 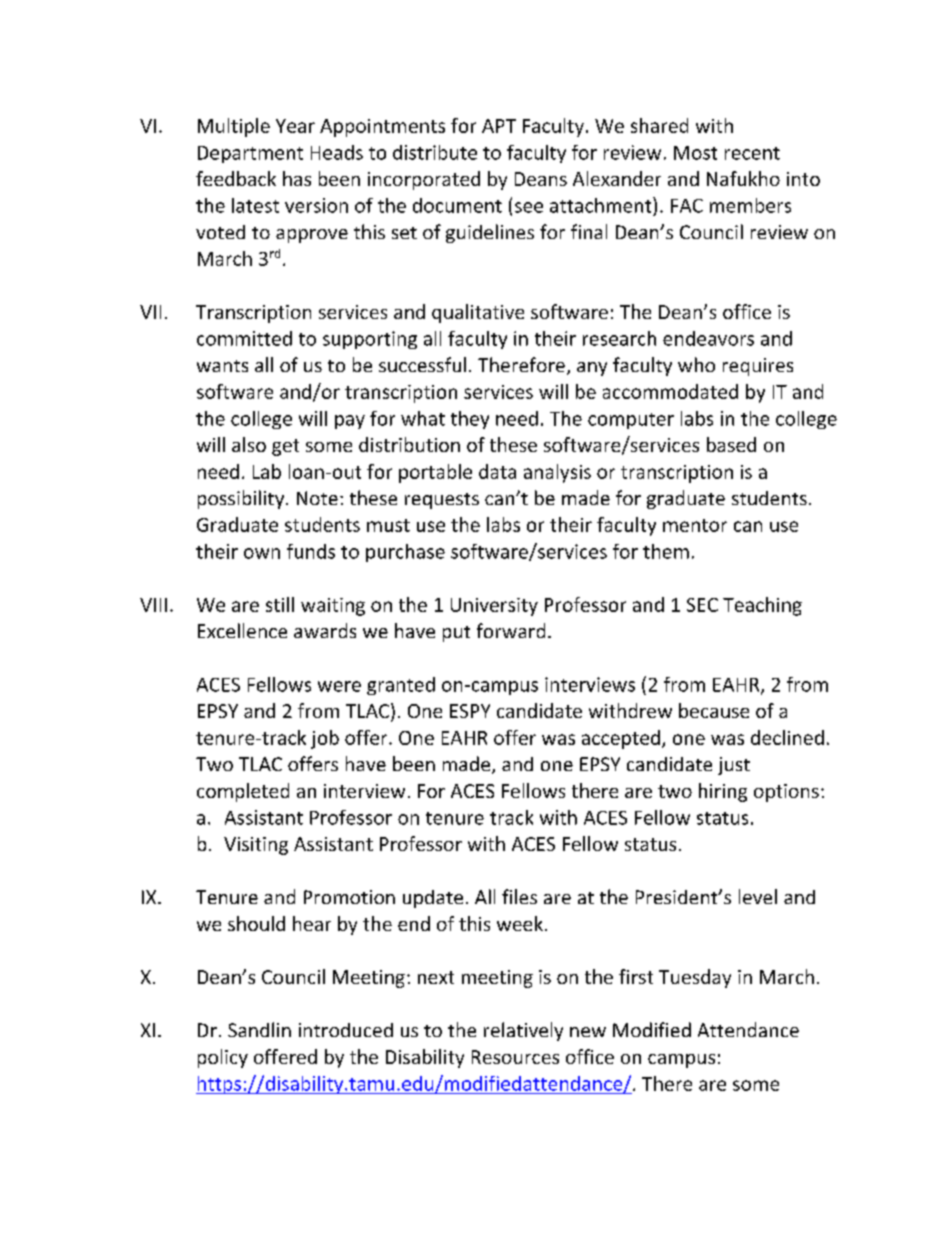 I want to click on recent, so click(x=752, y=153).
